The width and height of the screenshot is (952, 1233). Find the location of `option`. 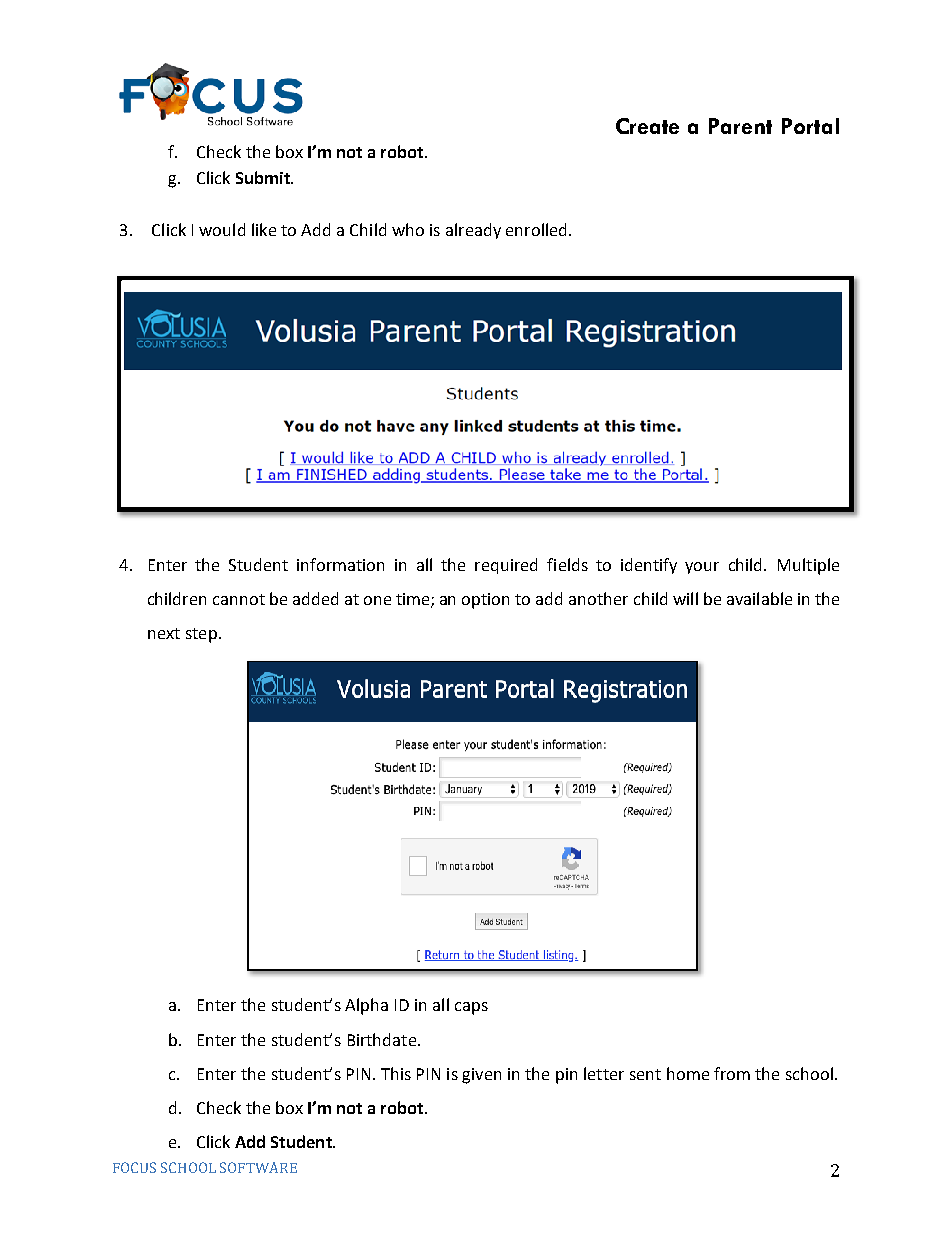

option is located at coordinates (485, 601).
